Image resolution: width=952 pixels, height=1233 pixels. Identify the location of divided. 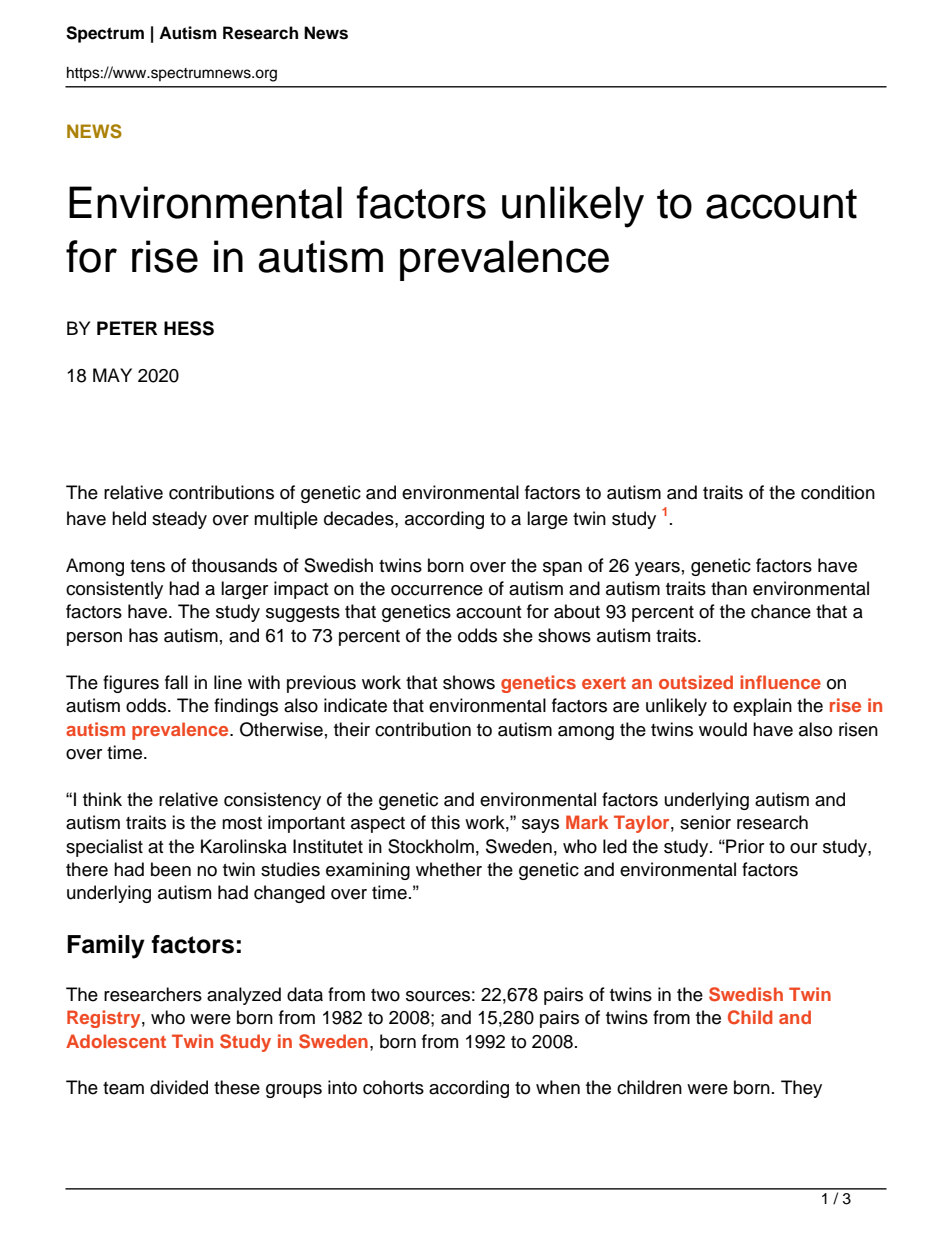
(179, 1087).
